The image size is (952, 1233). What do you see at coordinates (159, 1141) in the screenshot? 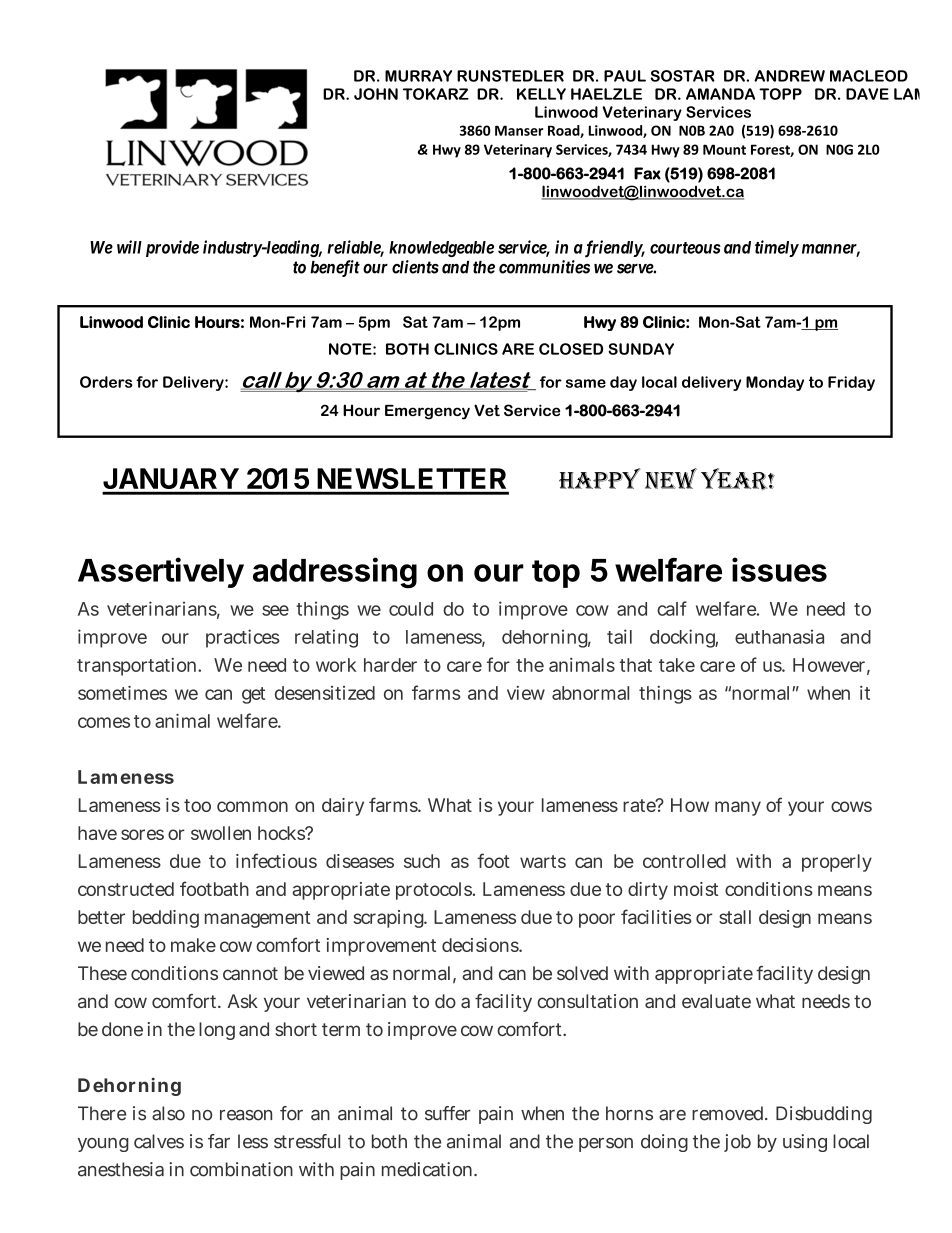
I see `calves` at bounding box center [159, 1141].
